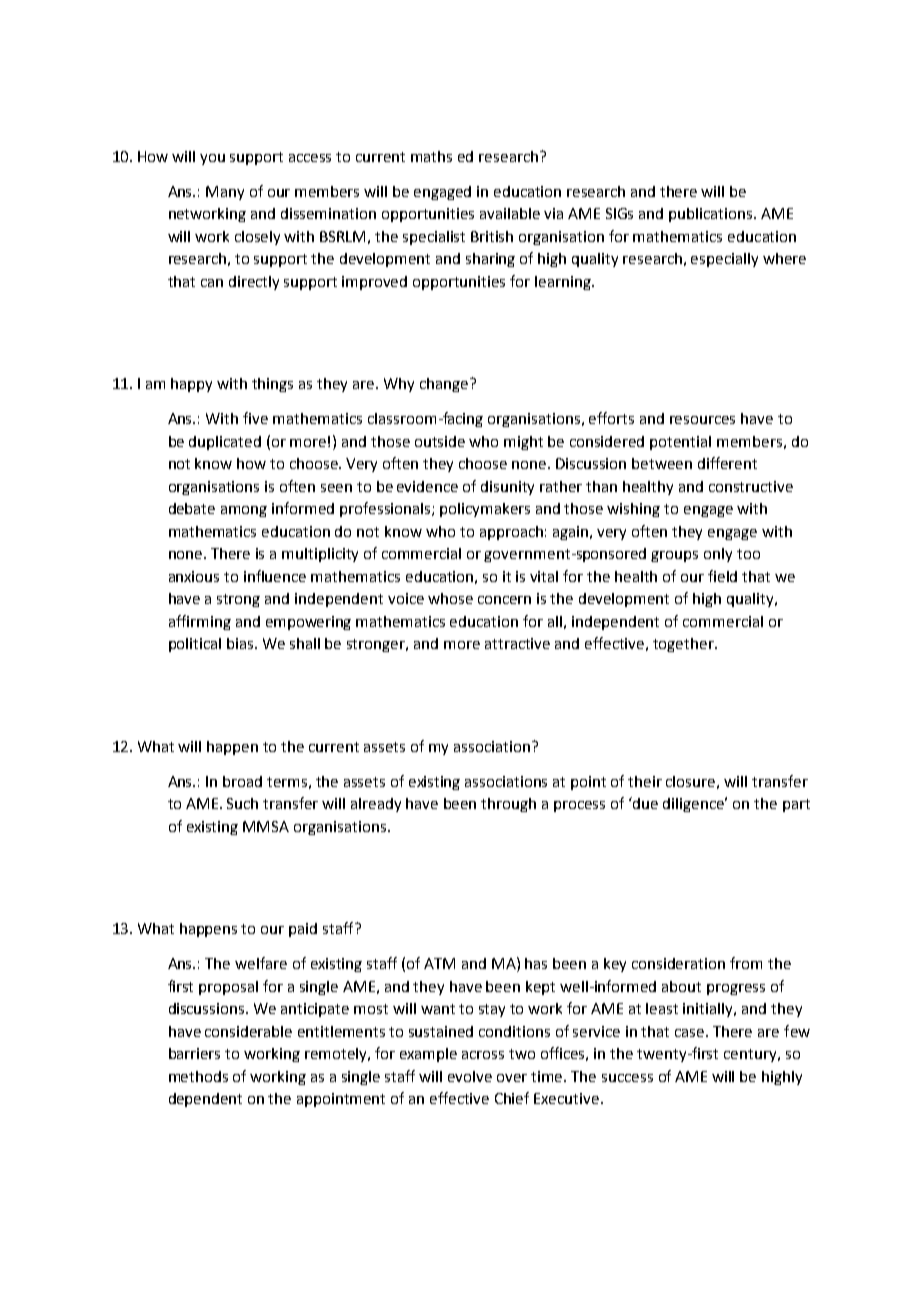  I want to click on only, so click(718, 555).
